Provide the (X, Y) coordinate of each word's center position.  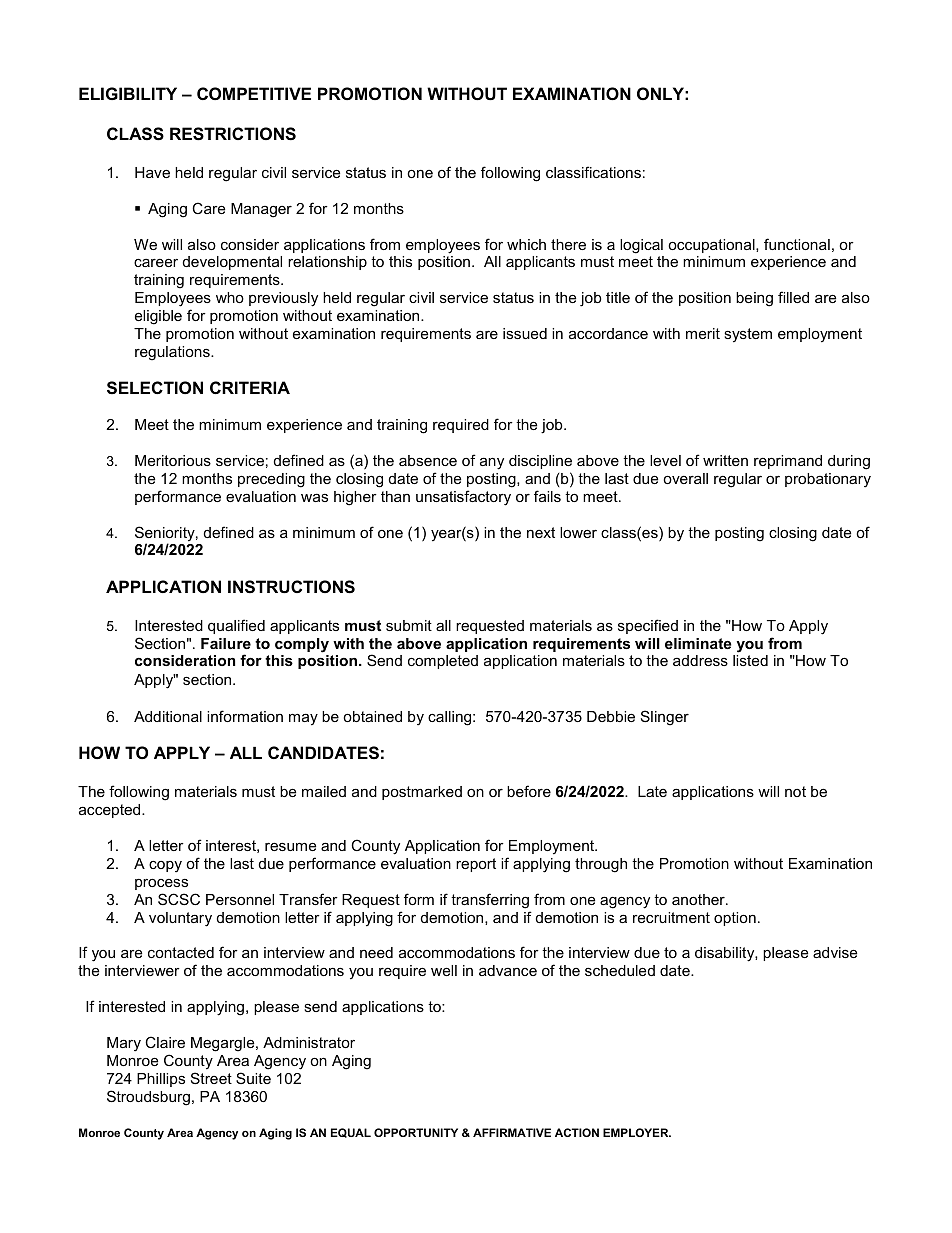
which (526, 244)
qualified (236, 626)
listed (750, 660)
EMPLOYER (637, 1132)
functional (797, 244)
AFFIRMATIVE (512, 1132)
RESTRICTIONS (233, 134)
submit (409, 625)
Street (211, 1078)
